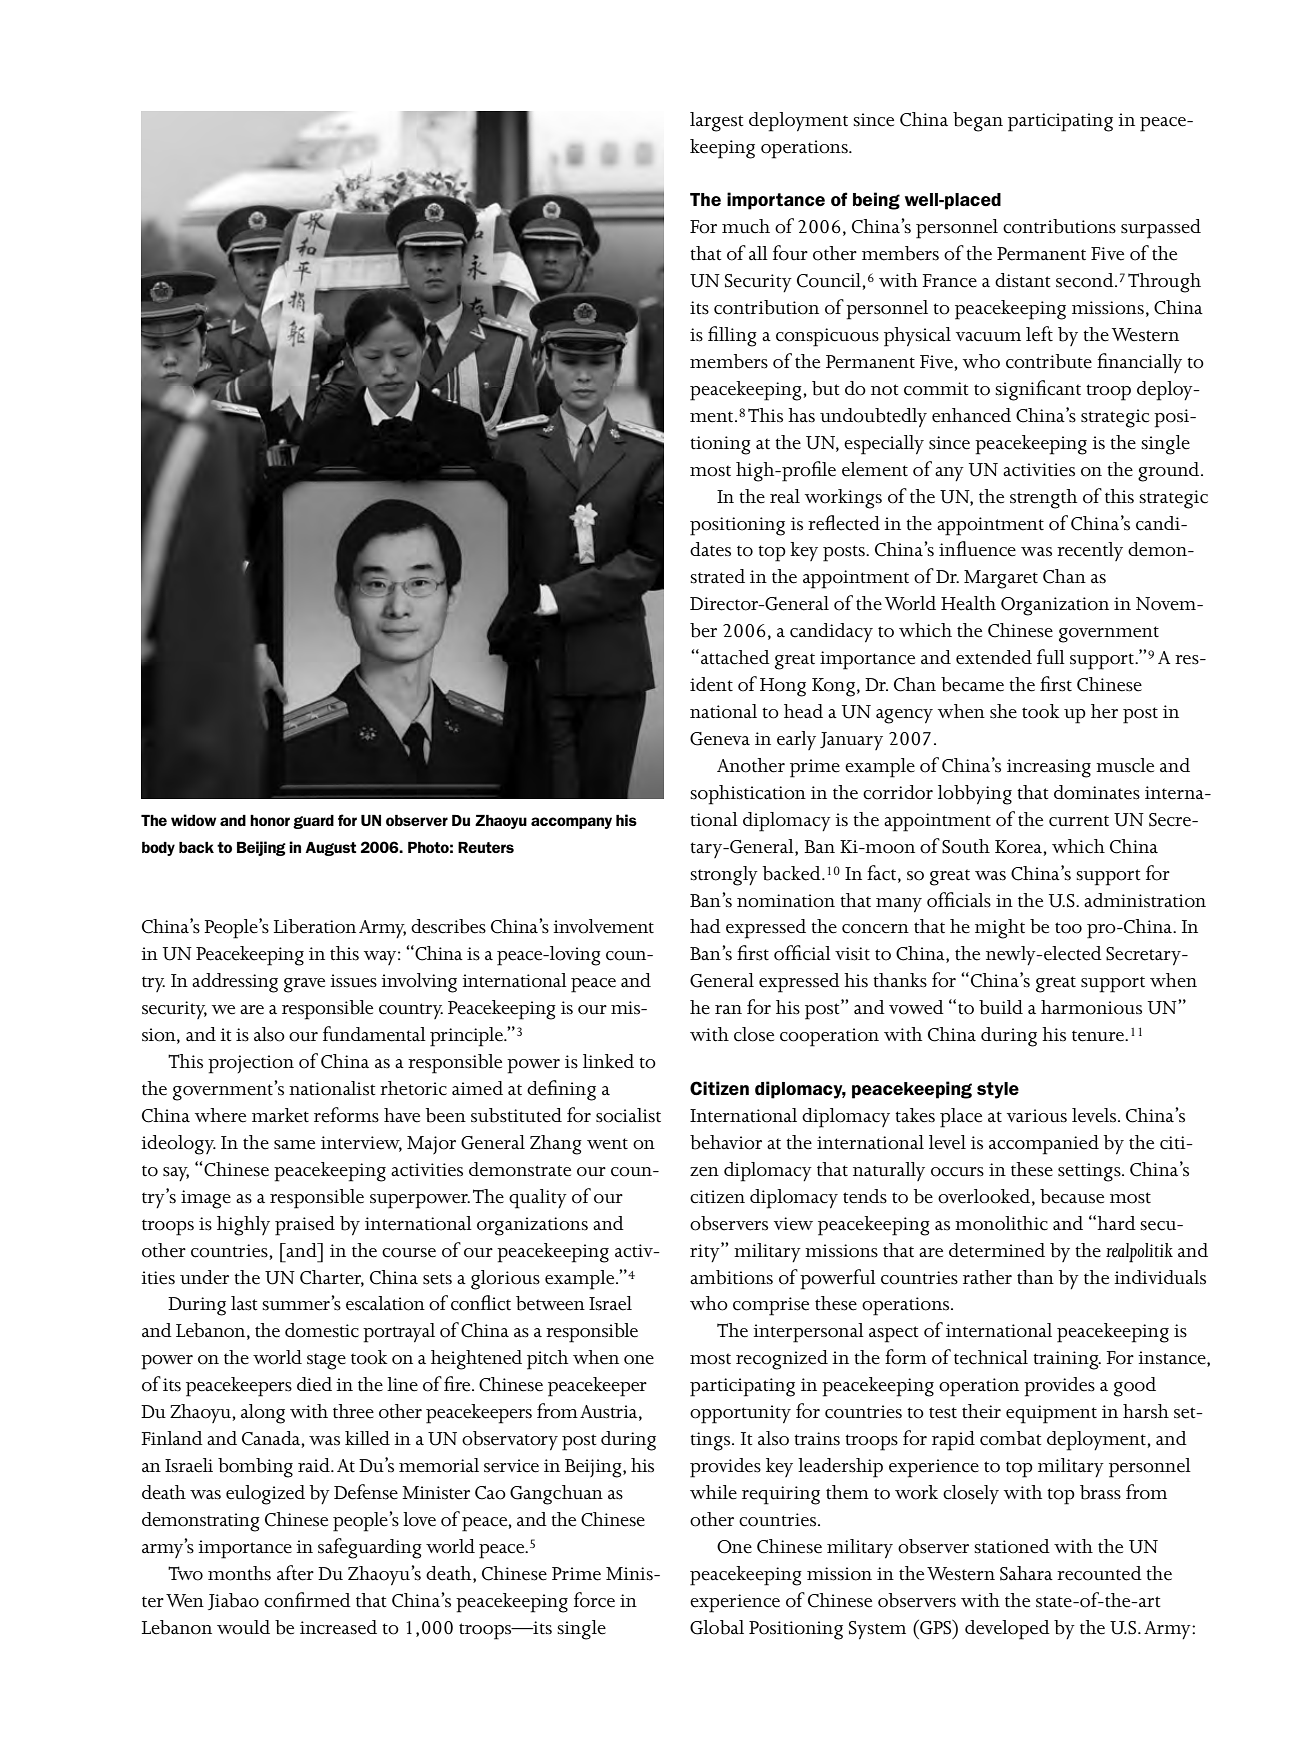 This image has height=1757, width=1313. Describe the element at coordinates (717, 122) in the image. I see `largest` at that location.
